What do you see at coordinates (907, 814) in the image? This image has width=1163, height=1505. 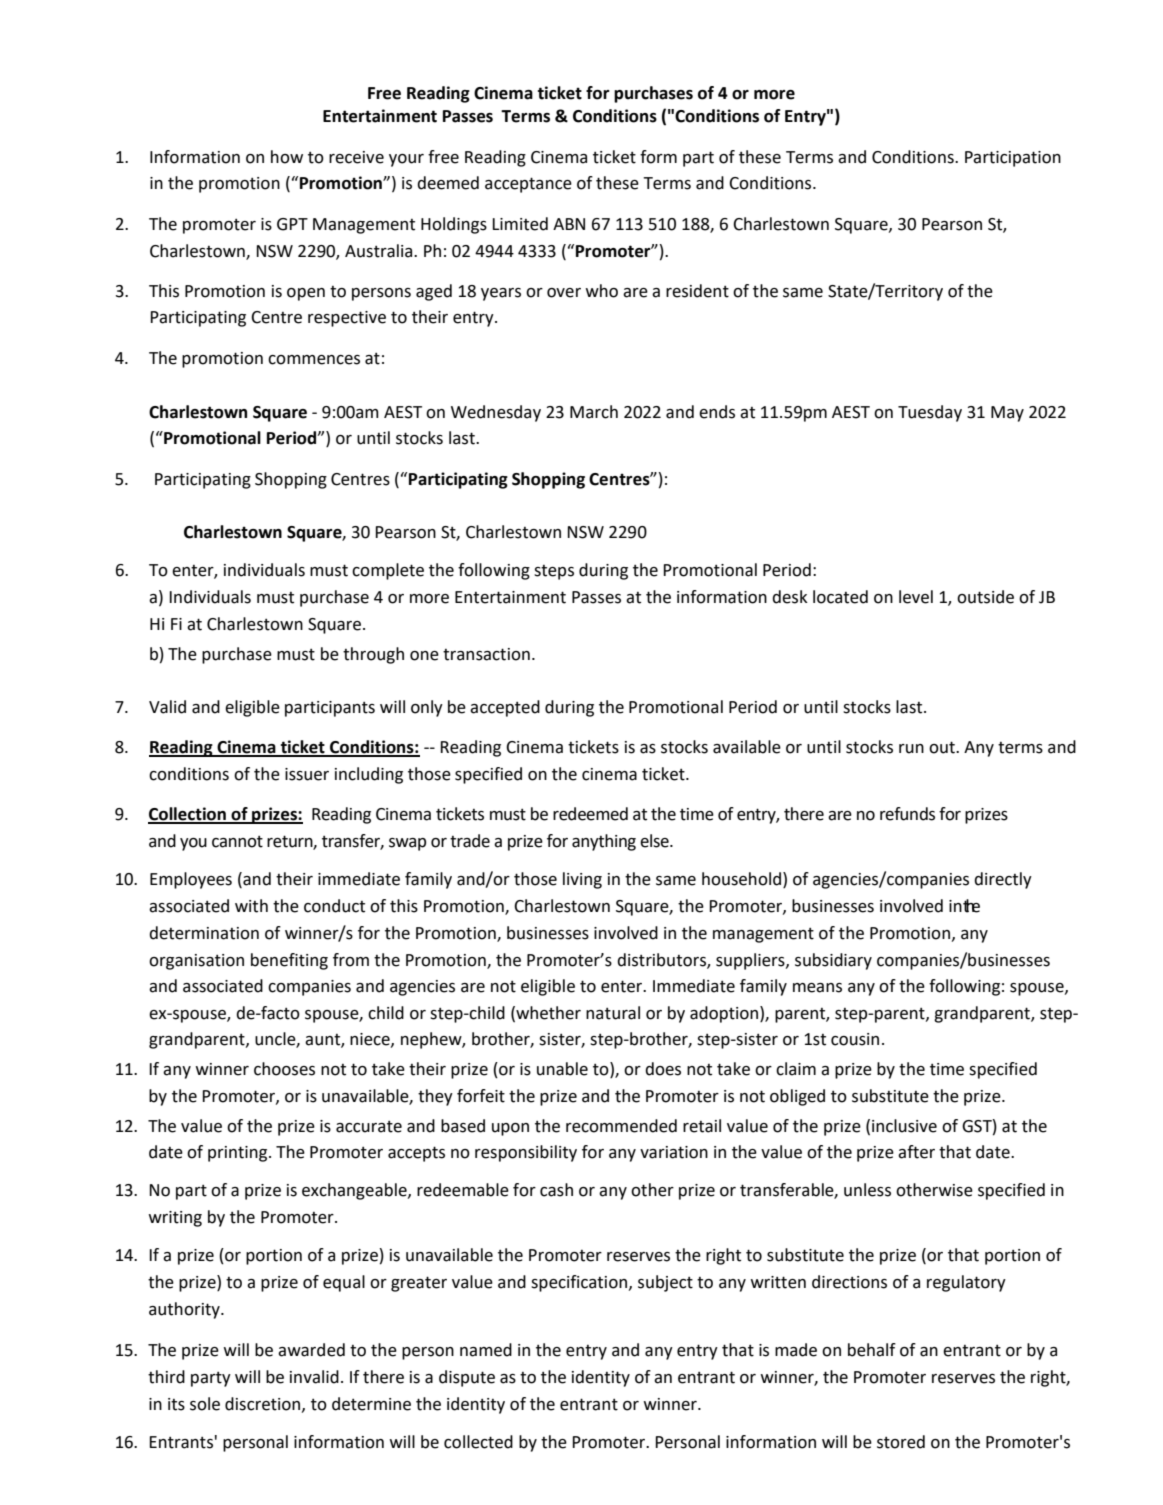 I see `refunds` at bounding box center [907, 814].
